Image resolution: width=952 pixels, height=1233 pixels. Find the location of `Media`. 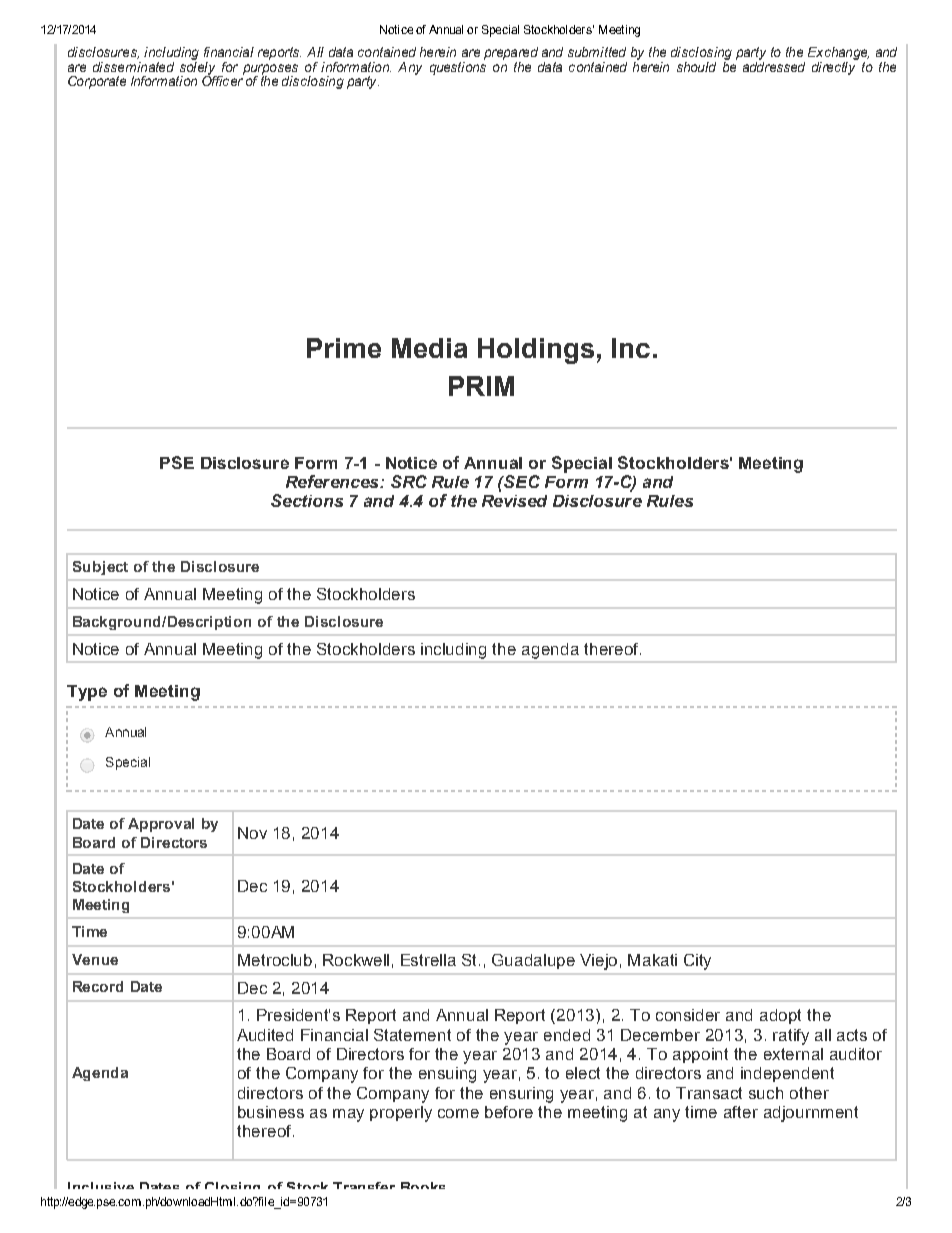

Media is located at coordinates (429, 348).
